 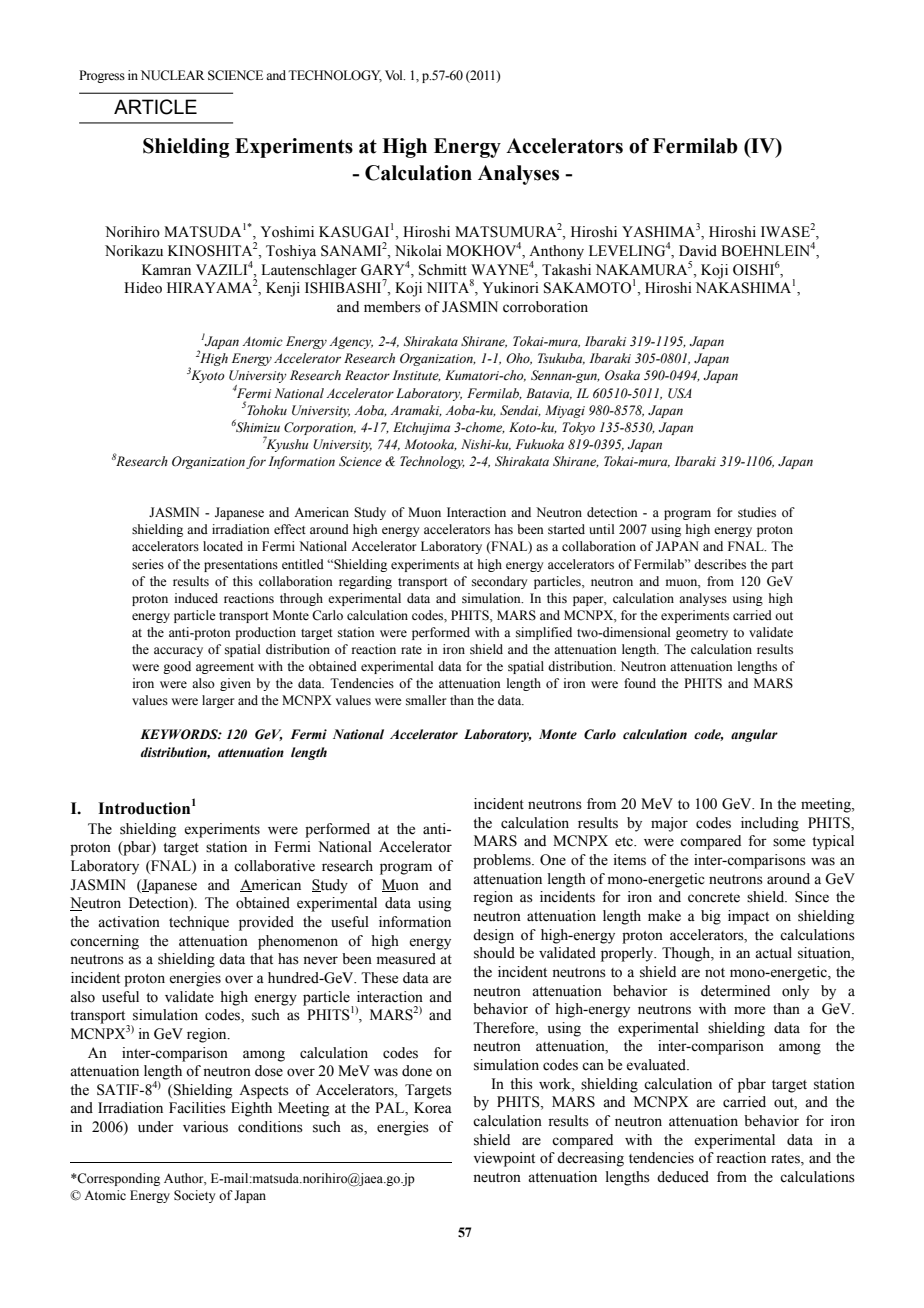 What do you see at coordinates (504, 1159) in the image?
I see `viewpoint` at bounding box center [504, 1159].
